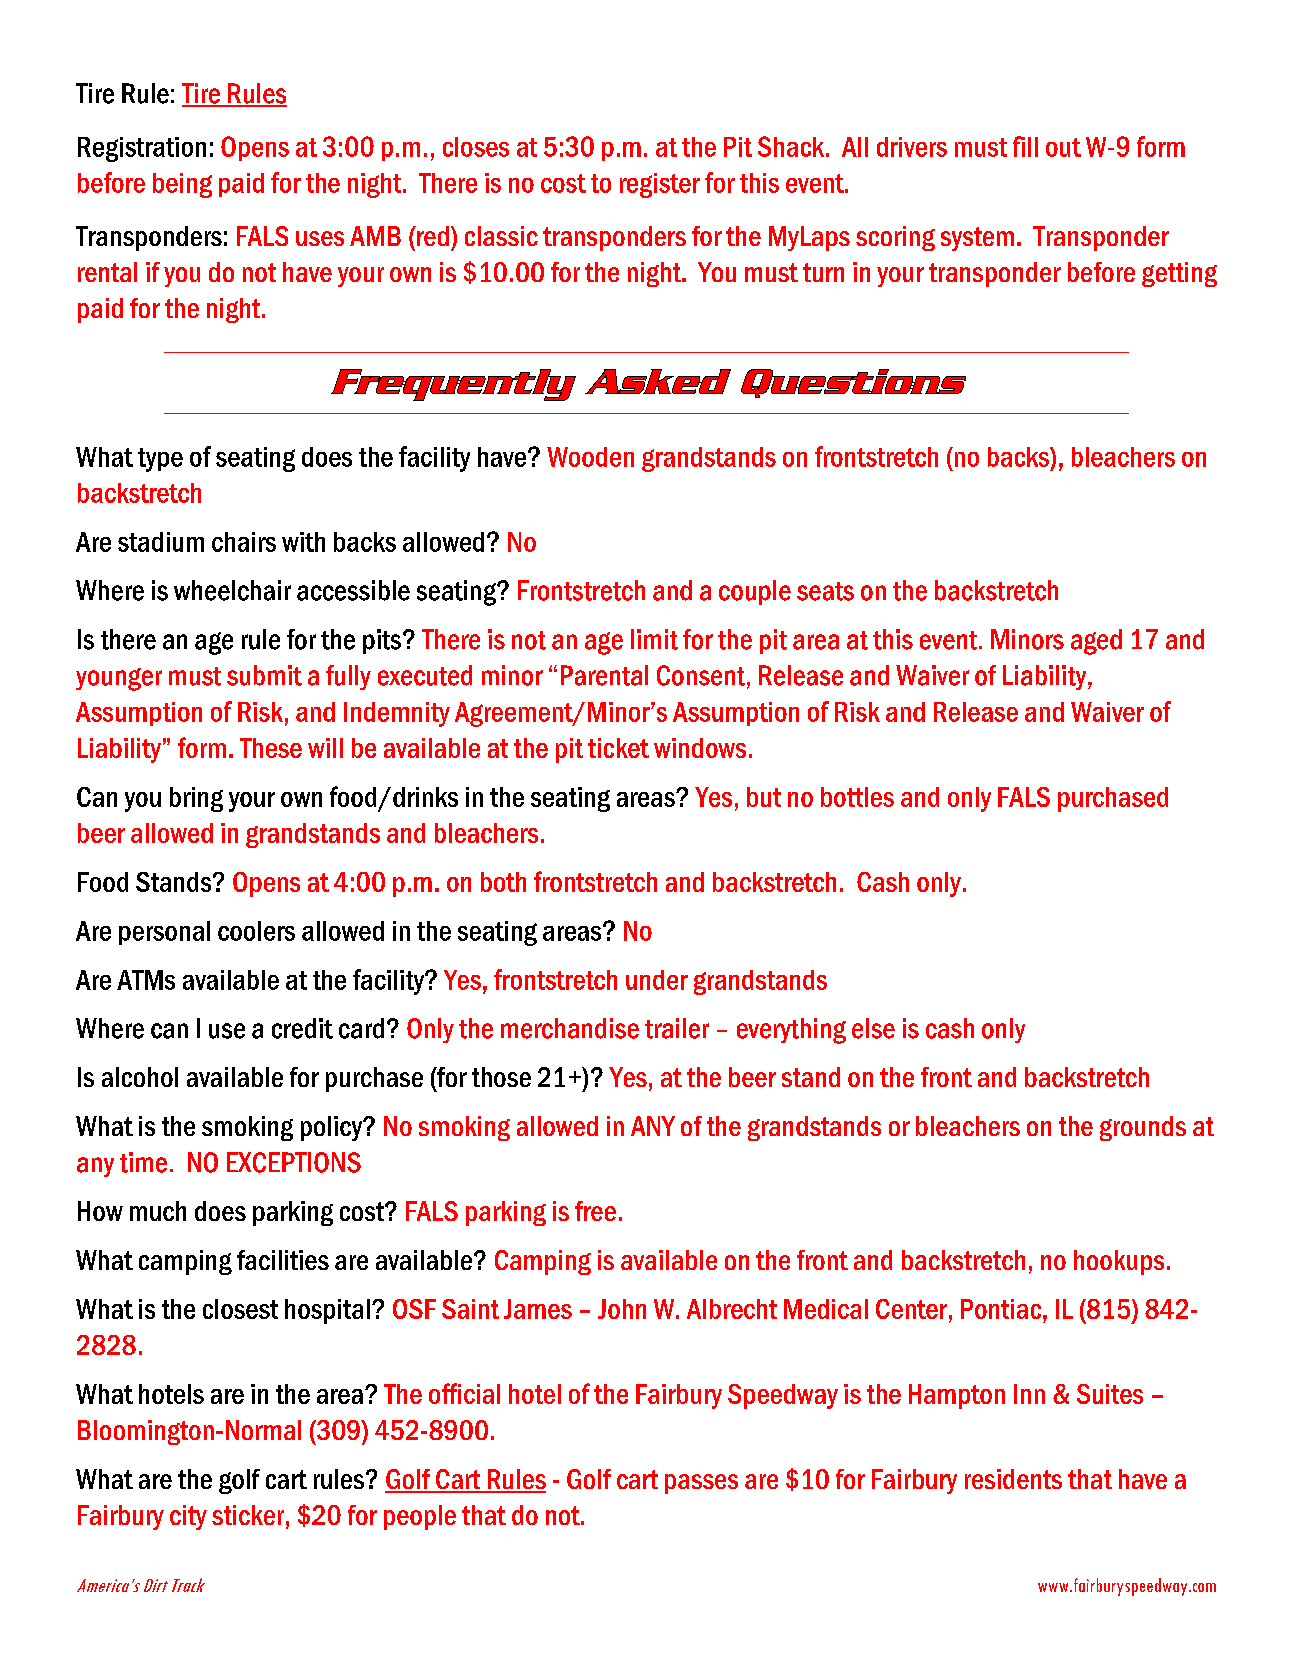 The width and height of the screenshot is (1293, 1673). Describe the element at coordinates (660, 185) in the screenshot. I see `register` at that location.
